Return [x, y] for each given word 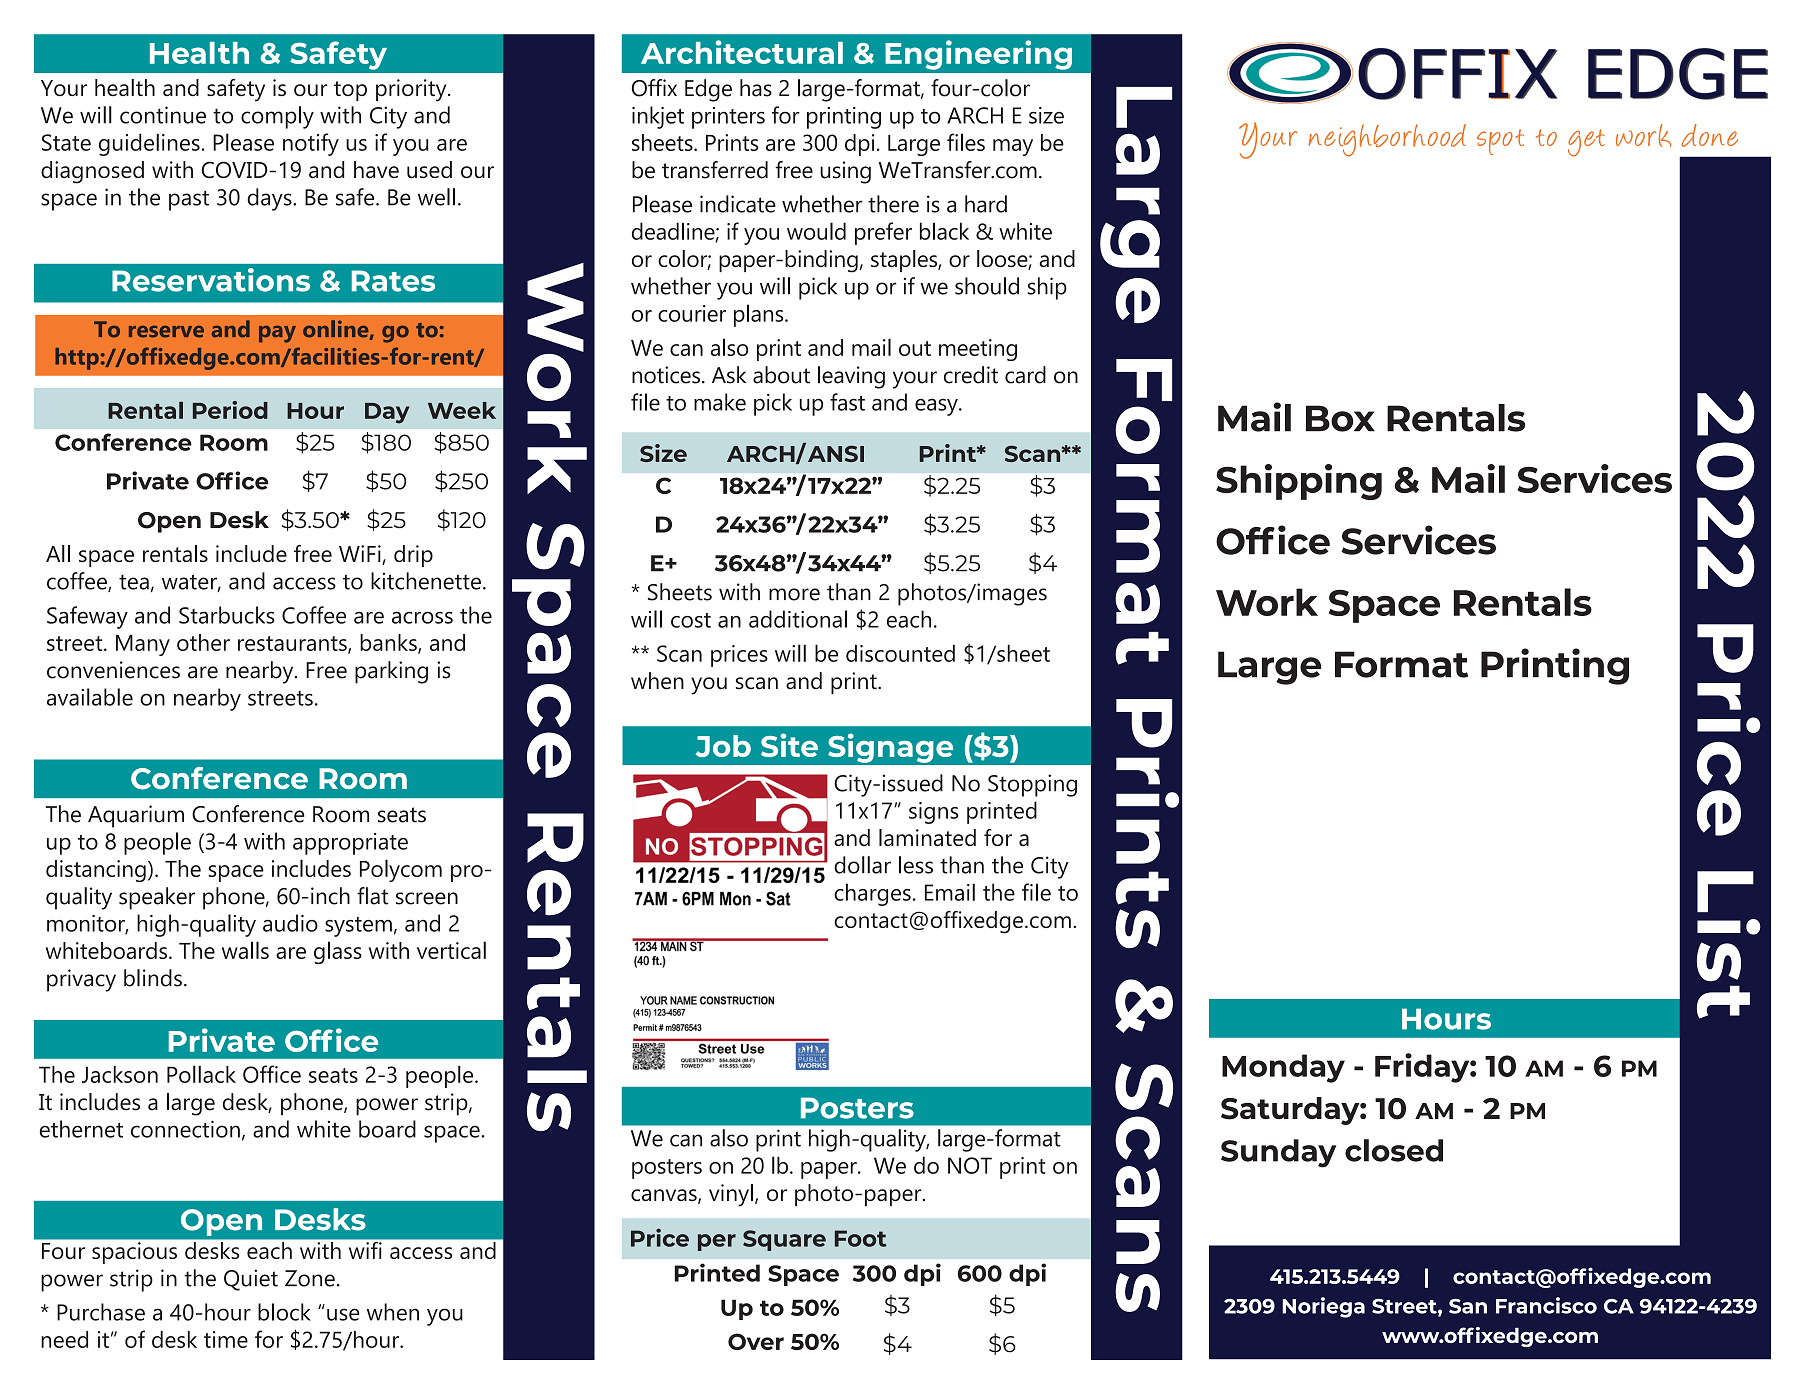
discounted [900, 653]
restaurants [293, 644]
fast [847, 402]
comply [277, 117]
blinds [153, 978]
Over [756, 1341]
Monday [1283, 1068]
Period [230, 410]
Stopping [1032, 785]
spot [1500, 142]
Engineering [978, 55]
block [284, 1312]
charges [872, 894]
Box [1340, 418]
